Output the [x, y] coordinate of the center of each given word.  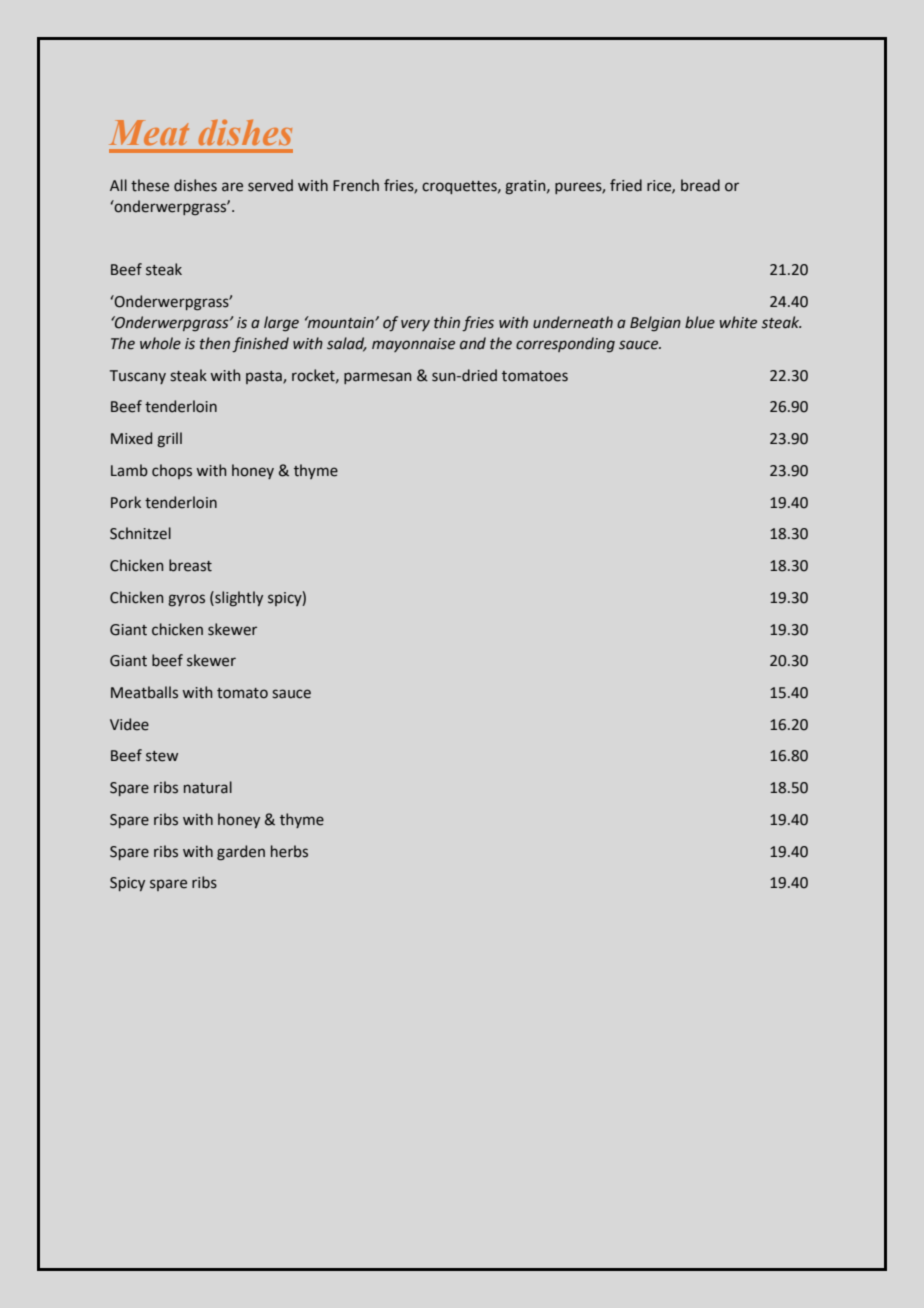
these [150, 185]
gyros [186, 600]
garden [241, 853]
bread [700, 185]
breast [190, 565]
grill [169, 439]
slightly [238, 598]
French [356, 185]
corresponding [565, 345]
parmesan [377, 378]
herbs [289, 851]
